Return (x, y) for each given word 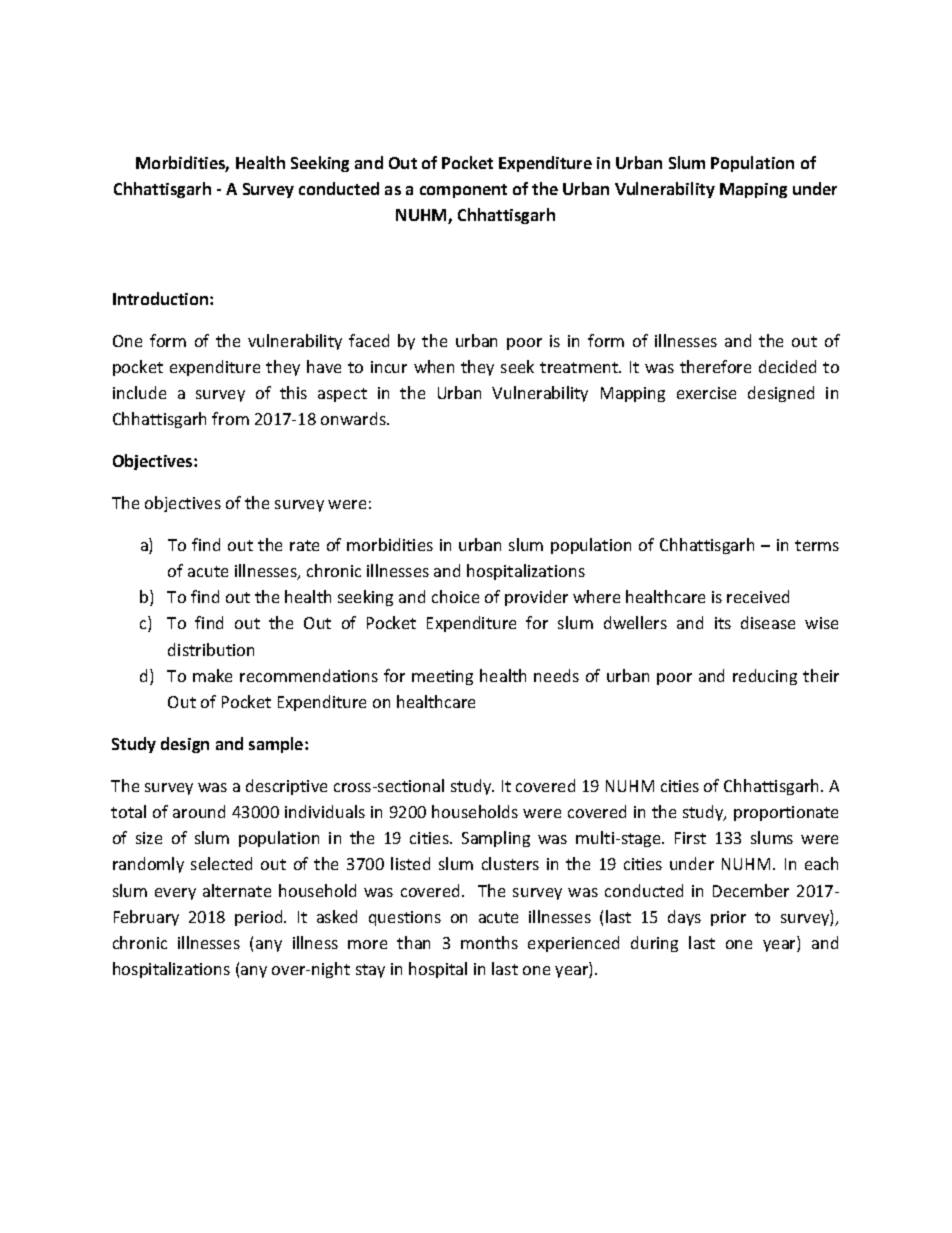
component (463, 191)
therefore (715, 366)
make (212, 675)
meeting (442, 677)
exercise (706, 393)
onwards (354, 418)
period (260, 918)
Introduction (162, 298)
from (230, 418)
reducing (765, 677)
